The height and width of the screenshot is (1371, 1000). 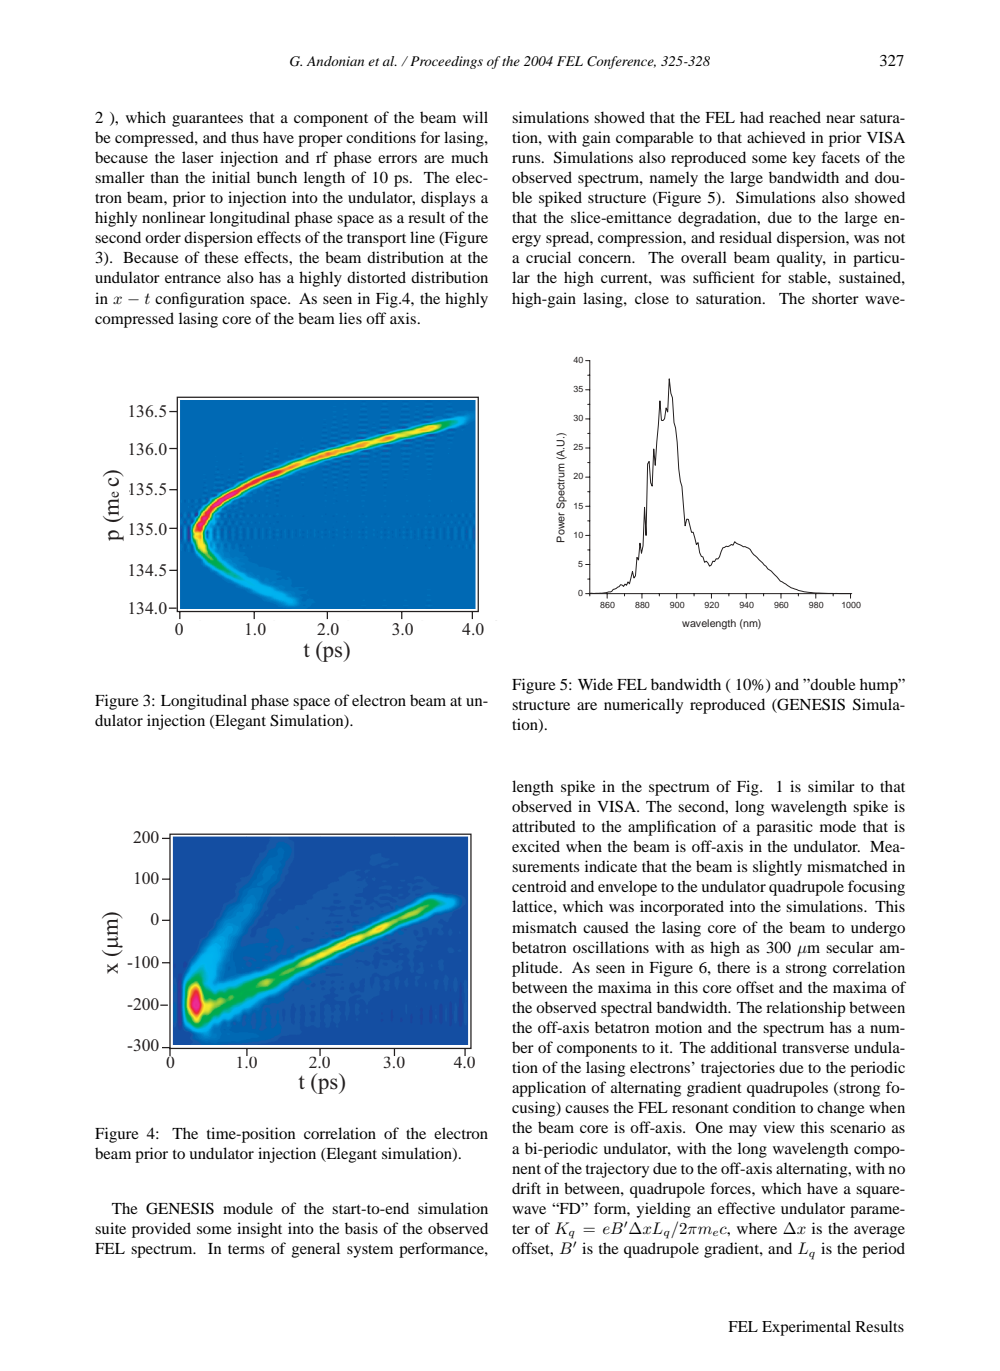 I want to click on guarantees, so click(x=207, y=120).
